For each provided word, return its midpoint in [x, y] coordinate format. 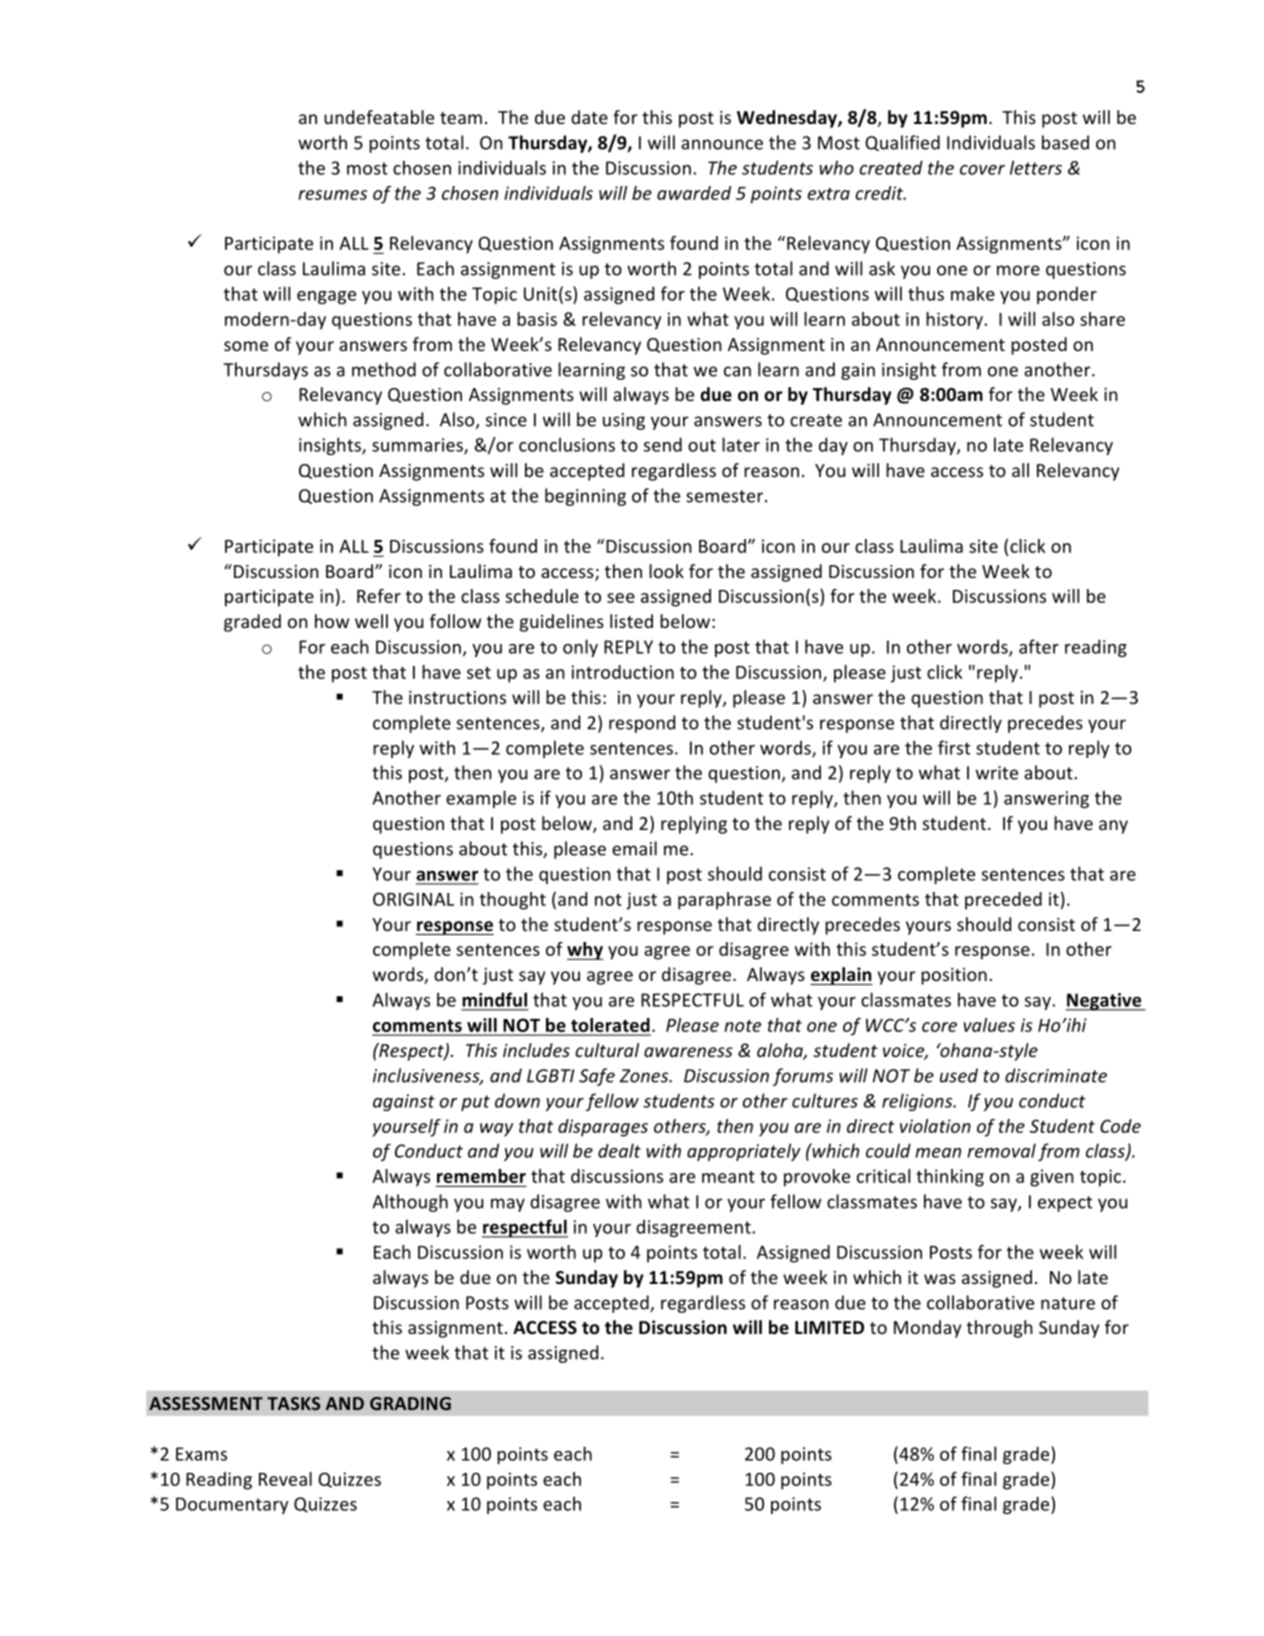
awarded [694, 193]
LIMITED [829, 1327]
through [1000, 1329]
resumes [332, 195]
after [1039, 646]
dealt [619, 1150]
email [634, 848]
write [997, 773]
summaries [418, 446]
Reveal [285, 1479]
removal [1001, 1150]
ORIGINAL [413, 899]
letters [1036, 167]
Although [410, 1203]
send [663, 444]
